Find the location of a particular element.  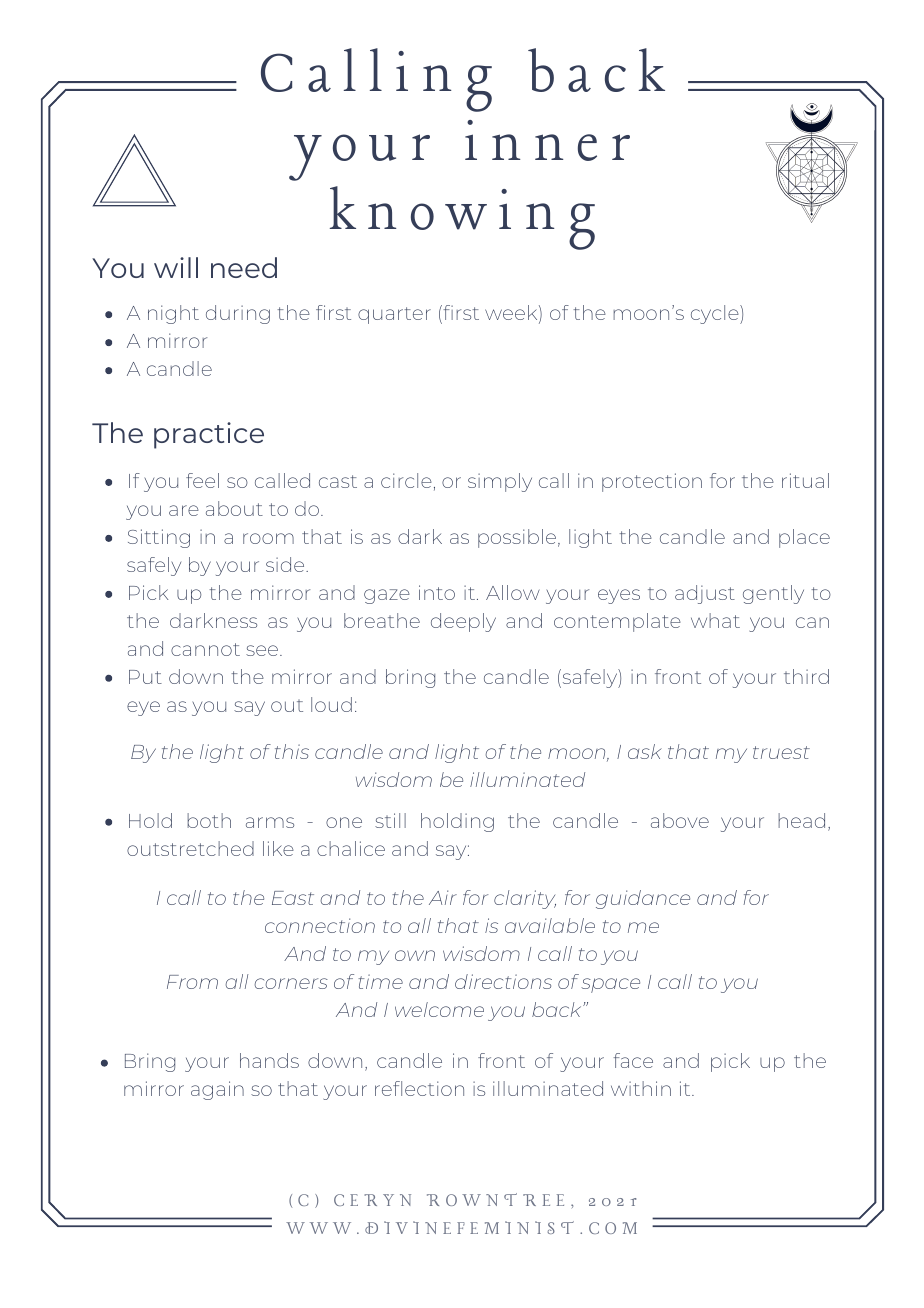

again is located at coordinates (217, 1090).
